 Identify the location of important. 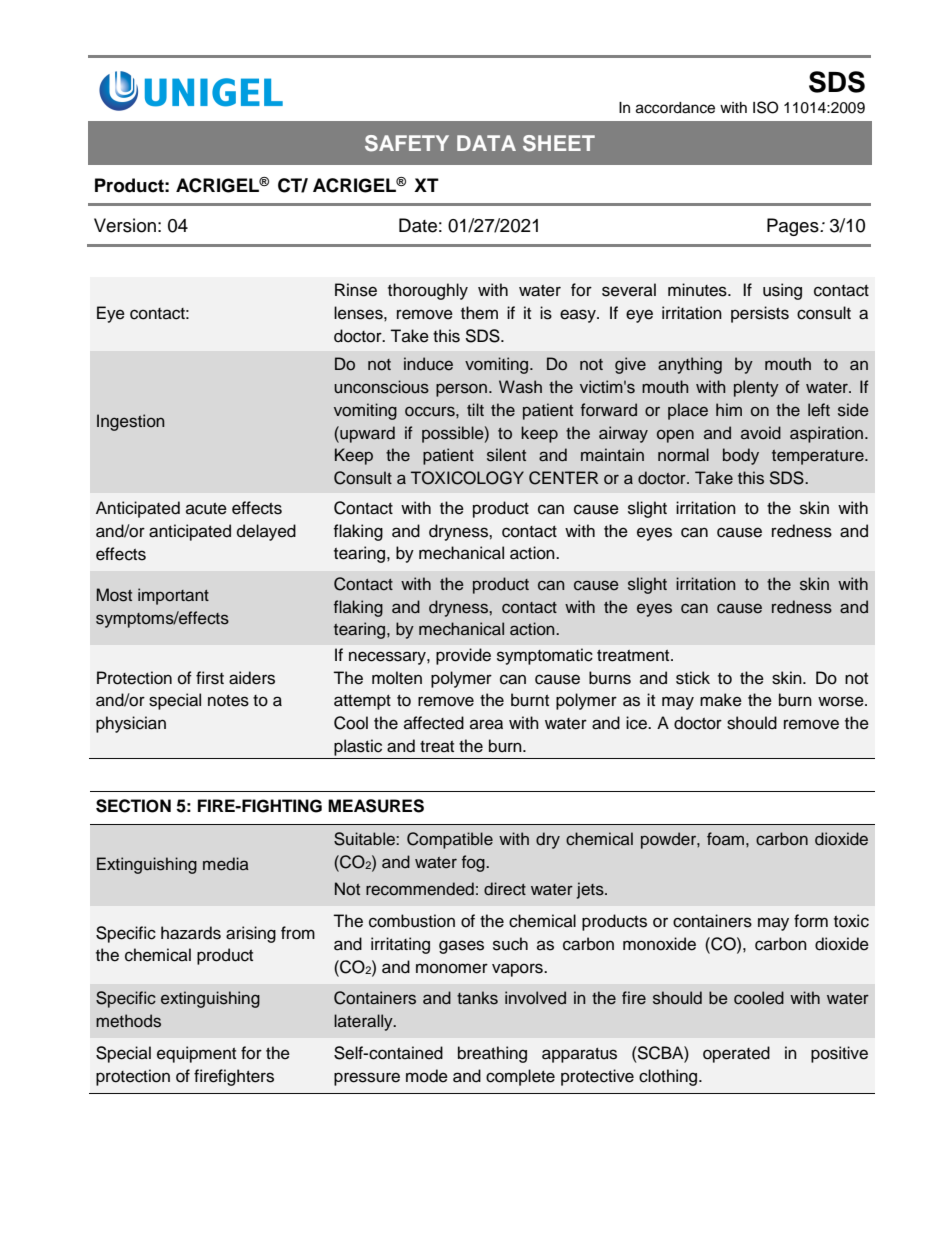
(173, 596).
